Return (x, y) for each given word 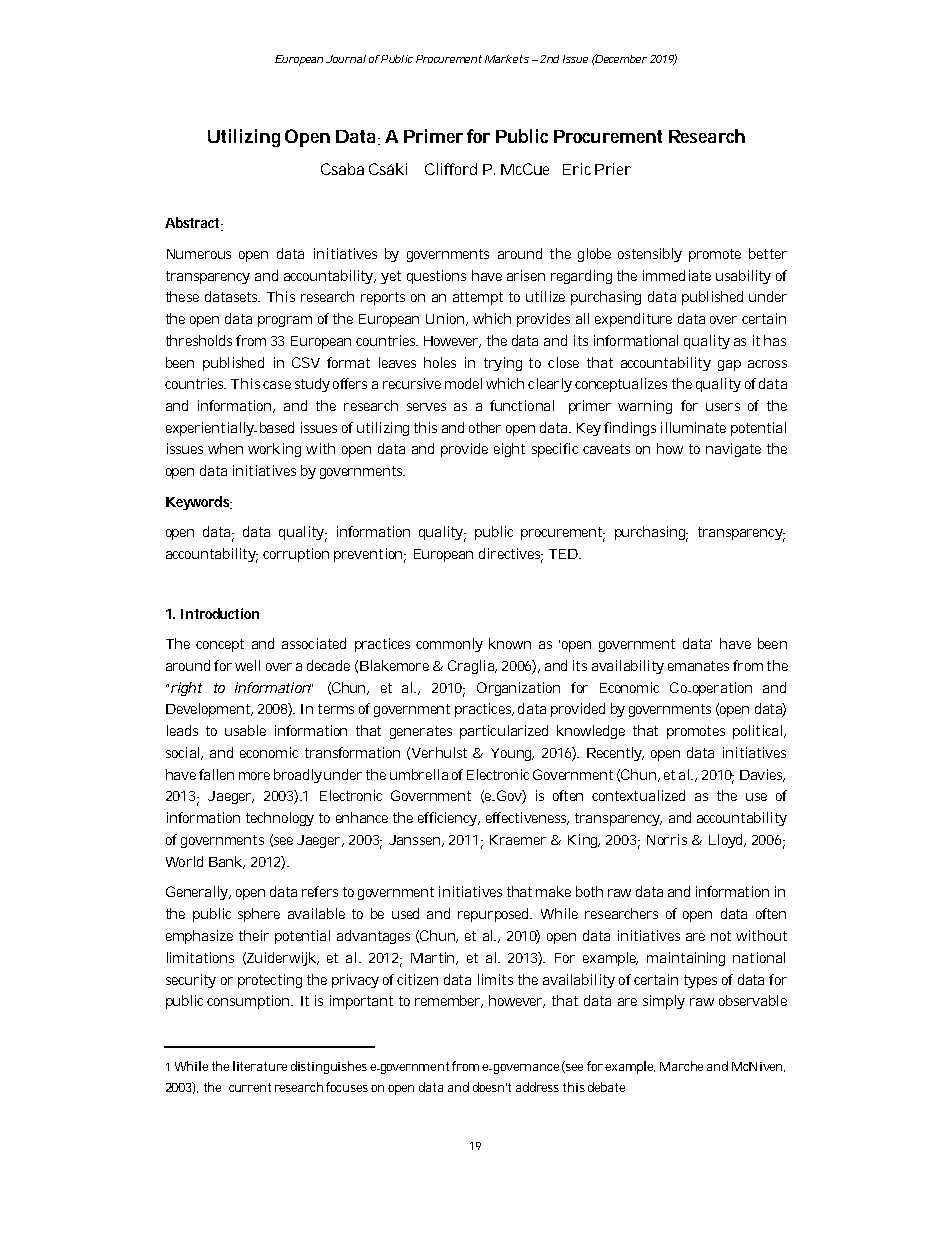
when (225, 448)
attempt (478, 298)
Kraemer (518, 840)
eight (509, 450)
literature (260, 1066)
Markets (507, 59)
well (247, 665)
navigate (733, 450)
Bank (227, 862)
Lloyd (727, 841)
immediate (677, 275)
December (620, 58)
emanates (698, 666)
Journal (346, 59)
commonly (449, 645)
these (182, 296)
